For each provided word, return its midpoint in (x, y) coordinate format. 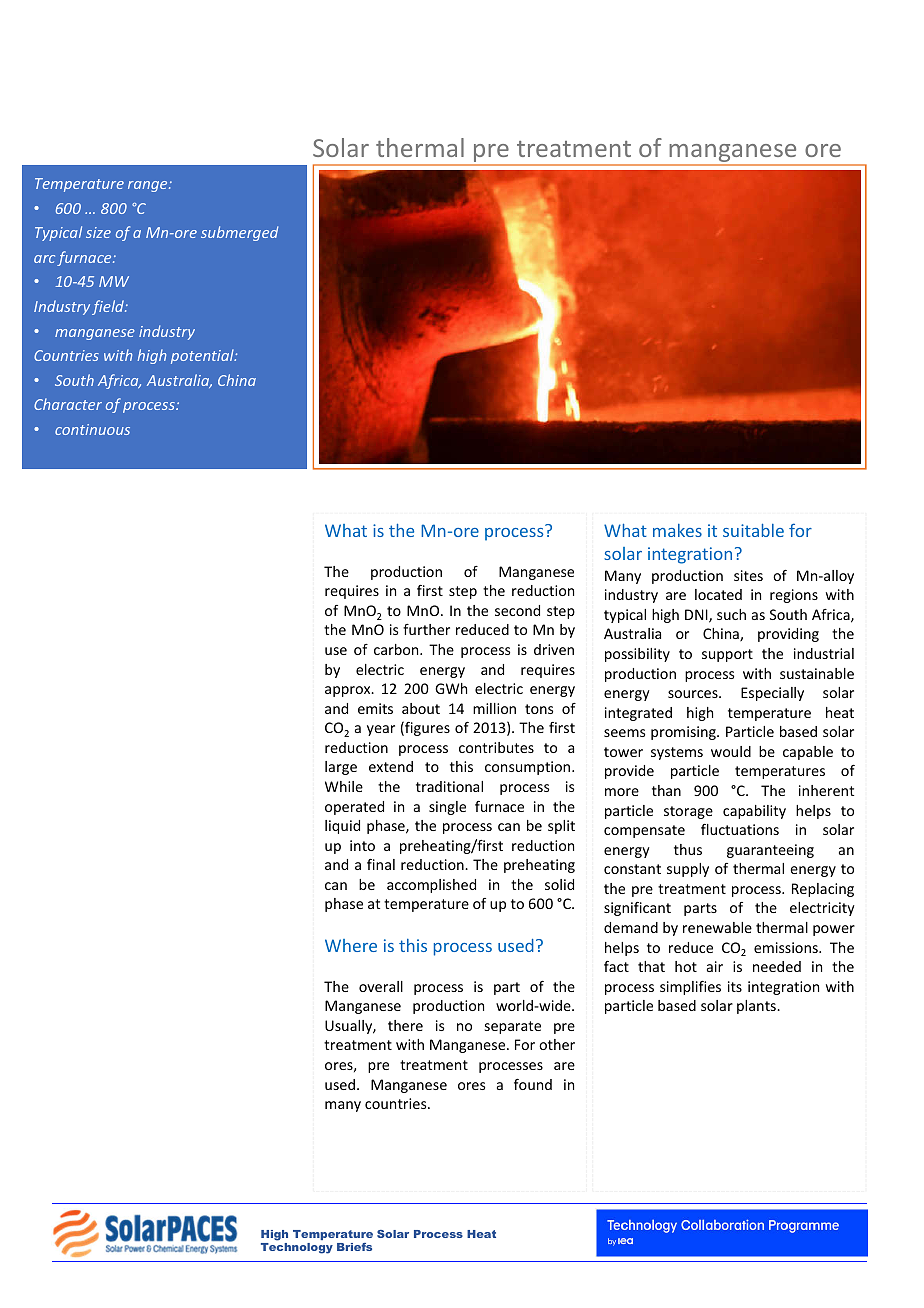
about (421, 708)
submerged (239, 233)
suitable (753, 530)
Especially (772, 694)
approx (349, 691)
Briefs (354, 1247)
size (98, 232)
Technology (297, 1248)
